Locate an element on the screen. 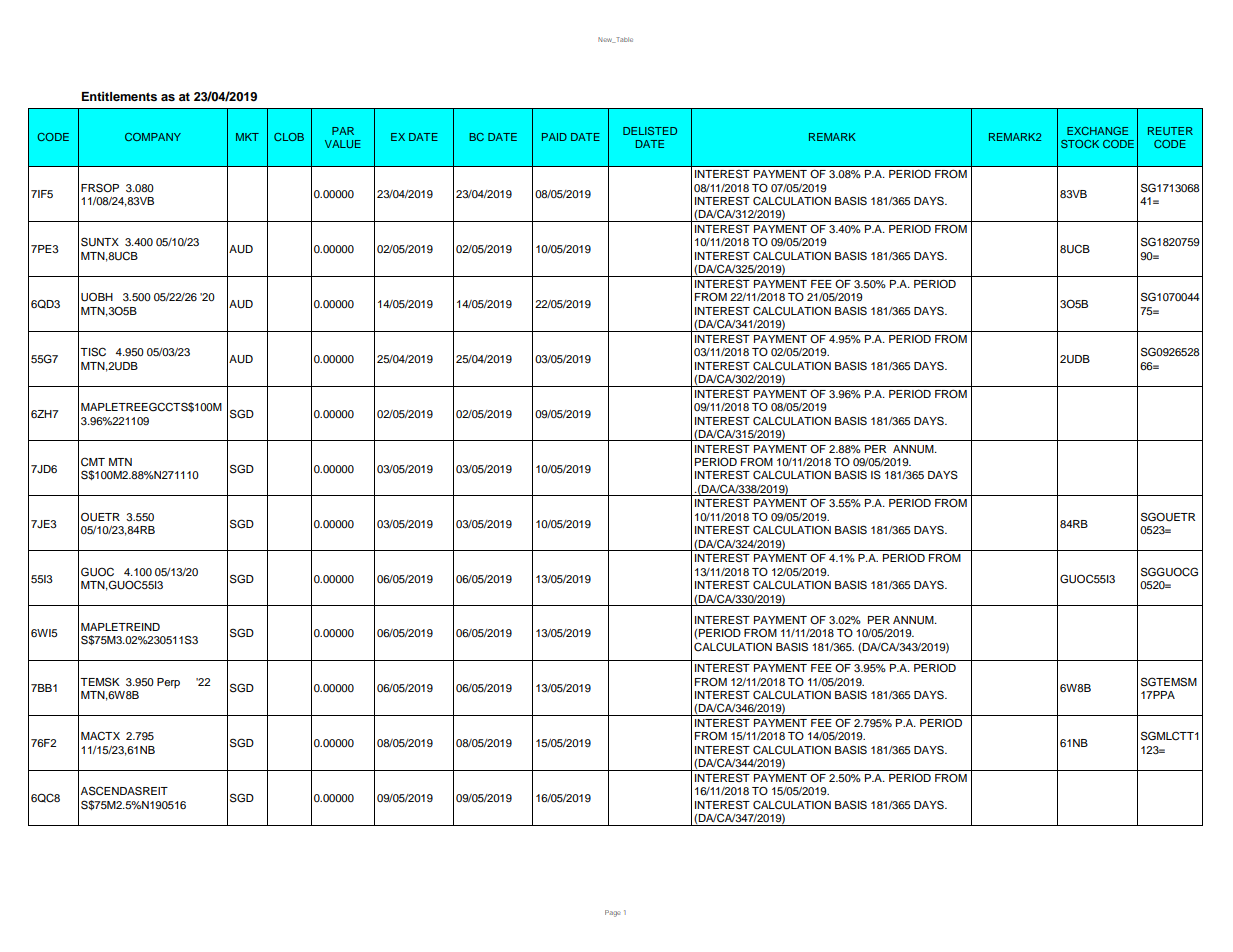  Perp is located at coordinates (168, 683).
